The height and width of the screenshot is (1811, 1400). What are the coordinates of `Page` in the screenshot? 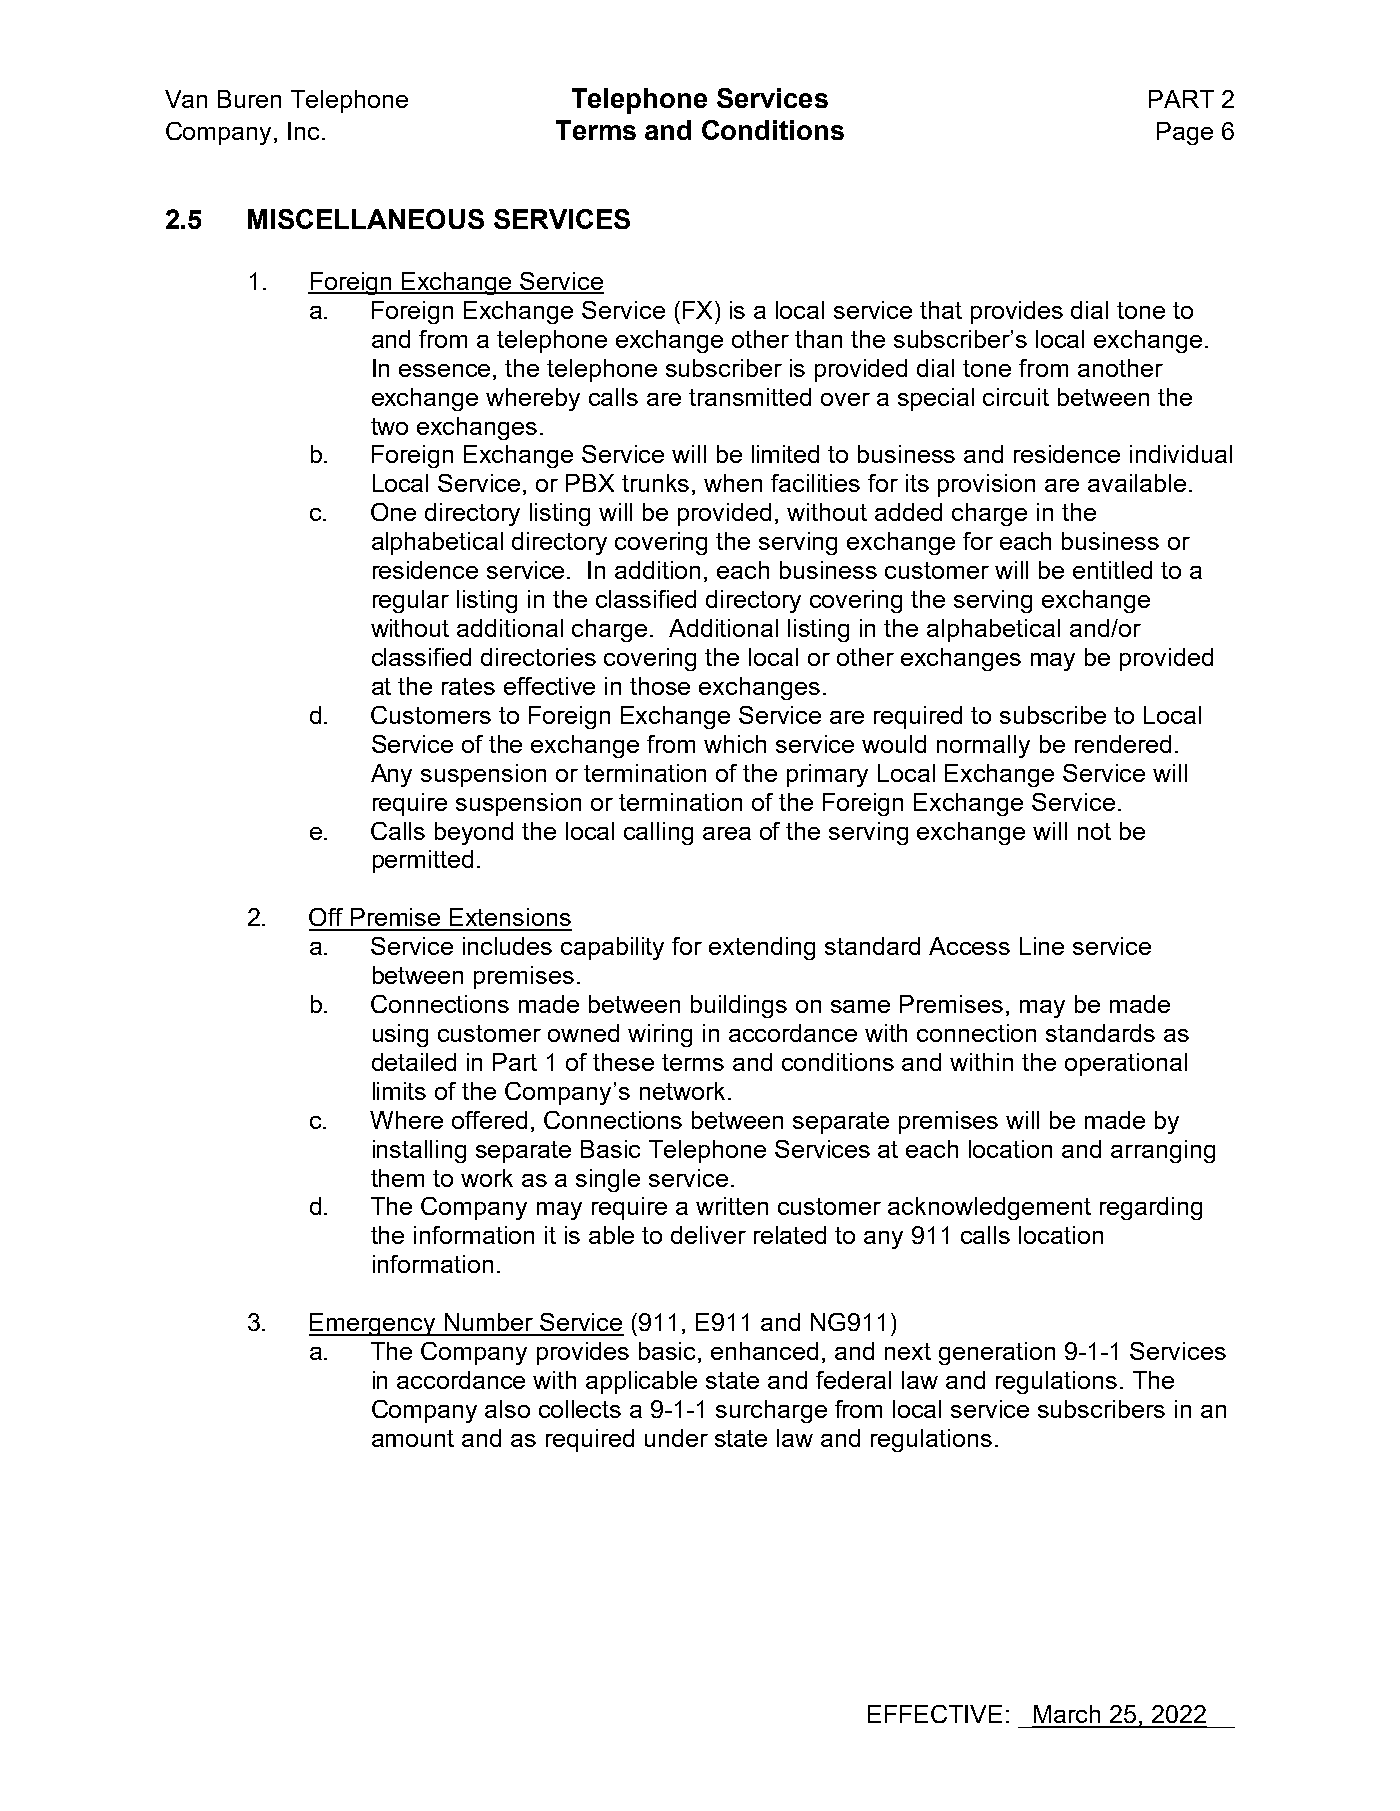 It's located at (1185, 133).
